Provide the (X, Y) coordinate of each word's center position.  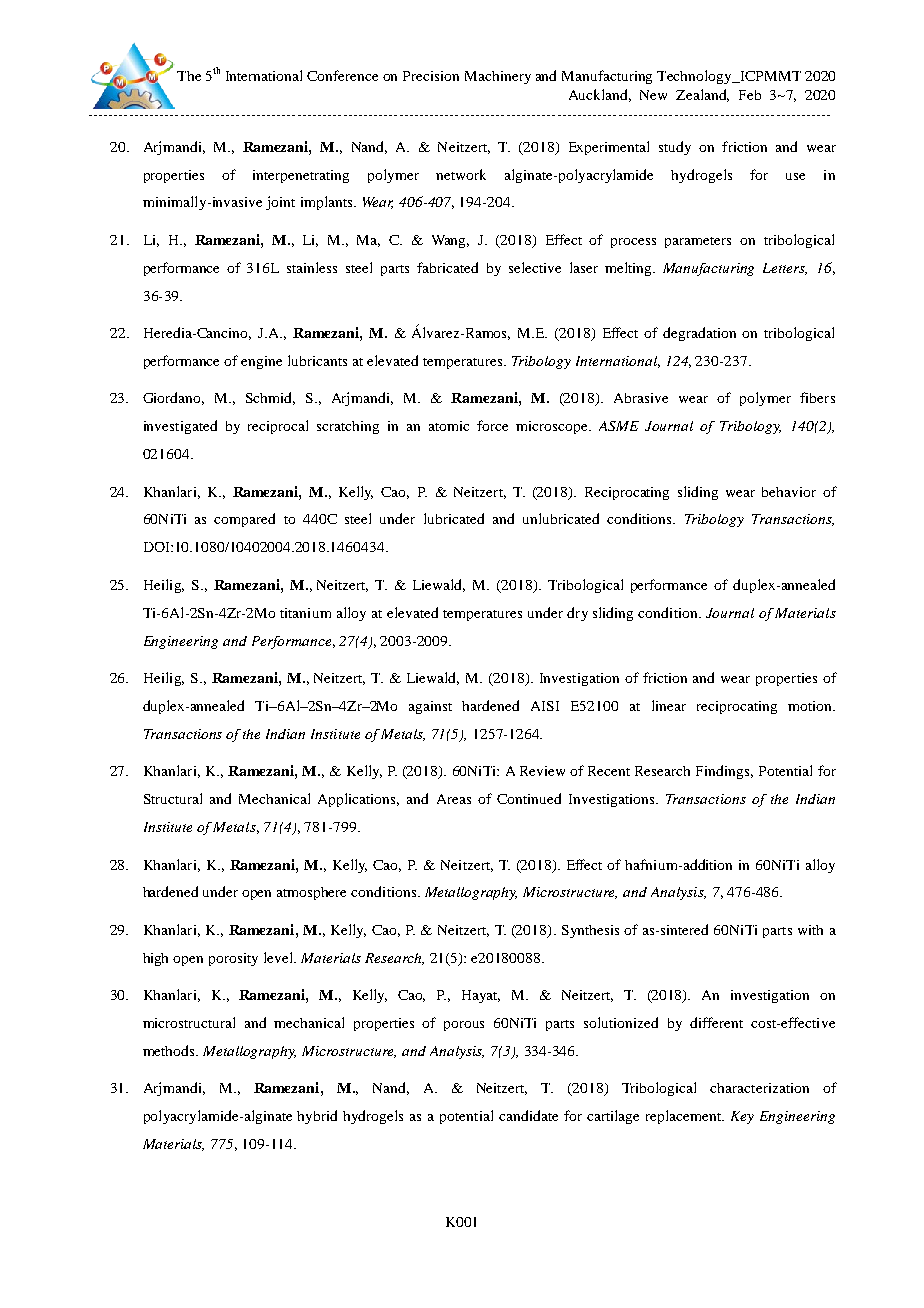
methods (170, 1050)
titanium (305, 613)
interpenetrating (301, 176)
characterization (759, 1088)
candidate (528, 1115)
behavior (789, 492)
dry (577, 614)
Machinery (498, 77)
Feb (750, 95)
